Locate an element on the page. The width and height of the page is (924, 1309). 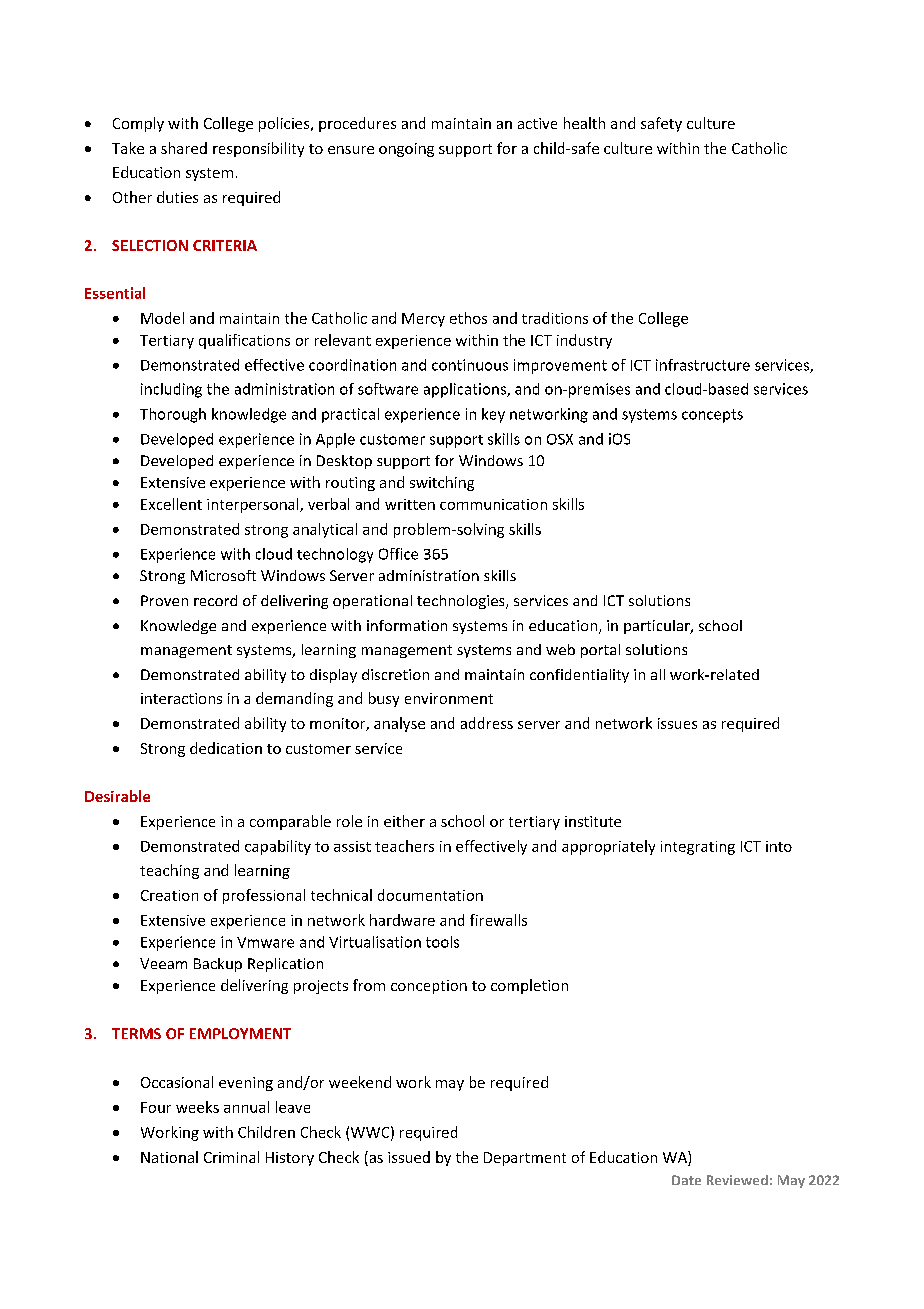
health is located at coordinates (584, 123).
